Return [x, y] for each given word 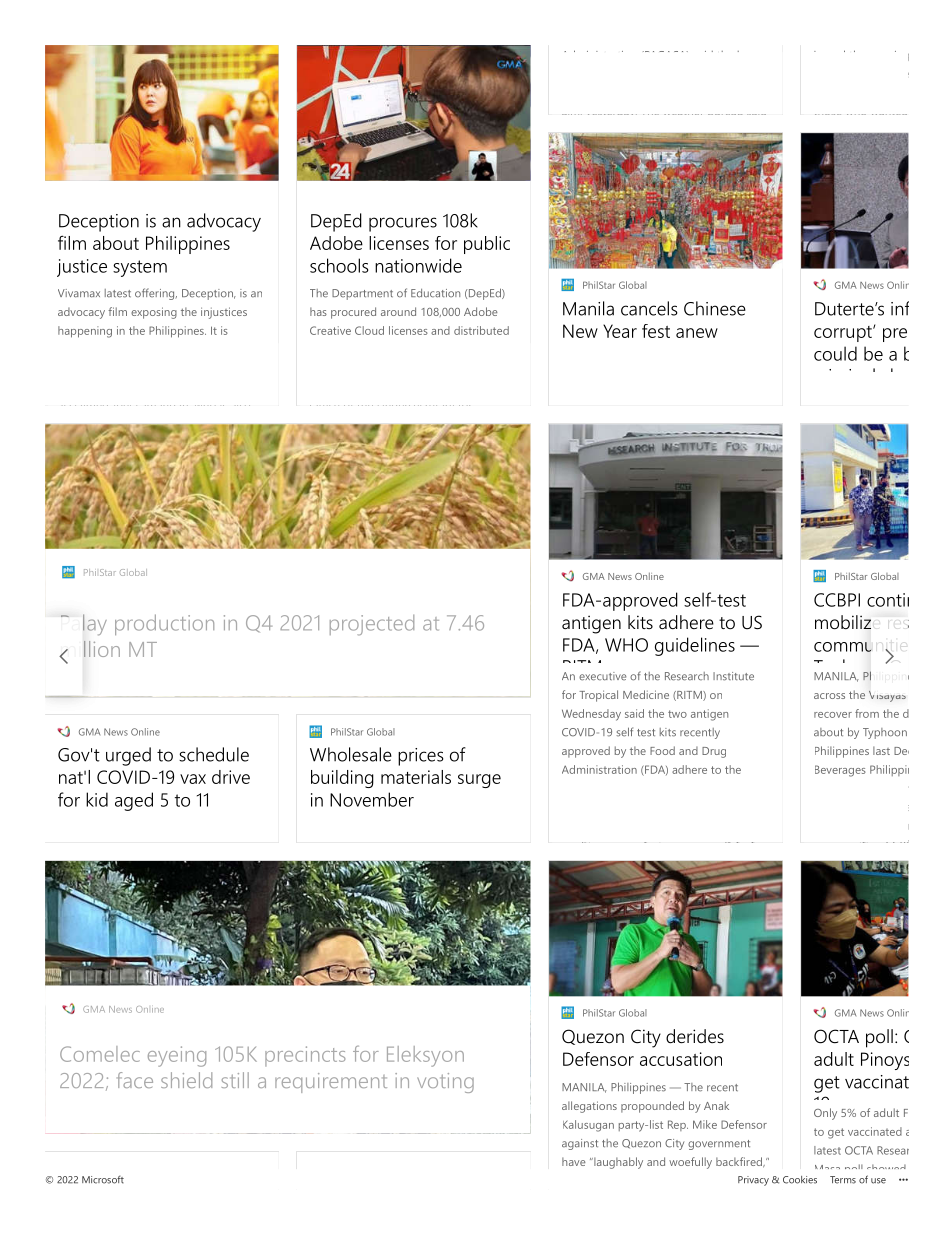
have [574, 1161]
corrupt [844, 334]
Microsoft [103, 1179]
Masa [827, 1167]
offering [156, 294]
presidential [454, 294]
